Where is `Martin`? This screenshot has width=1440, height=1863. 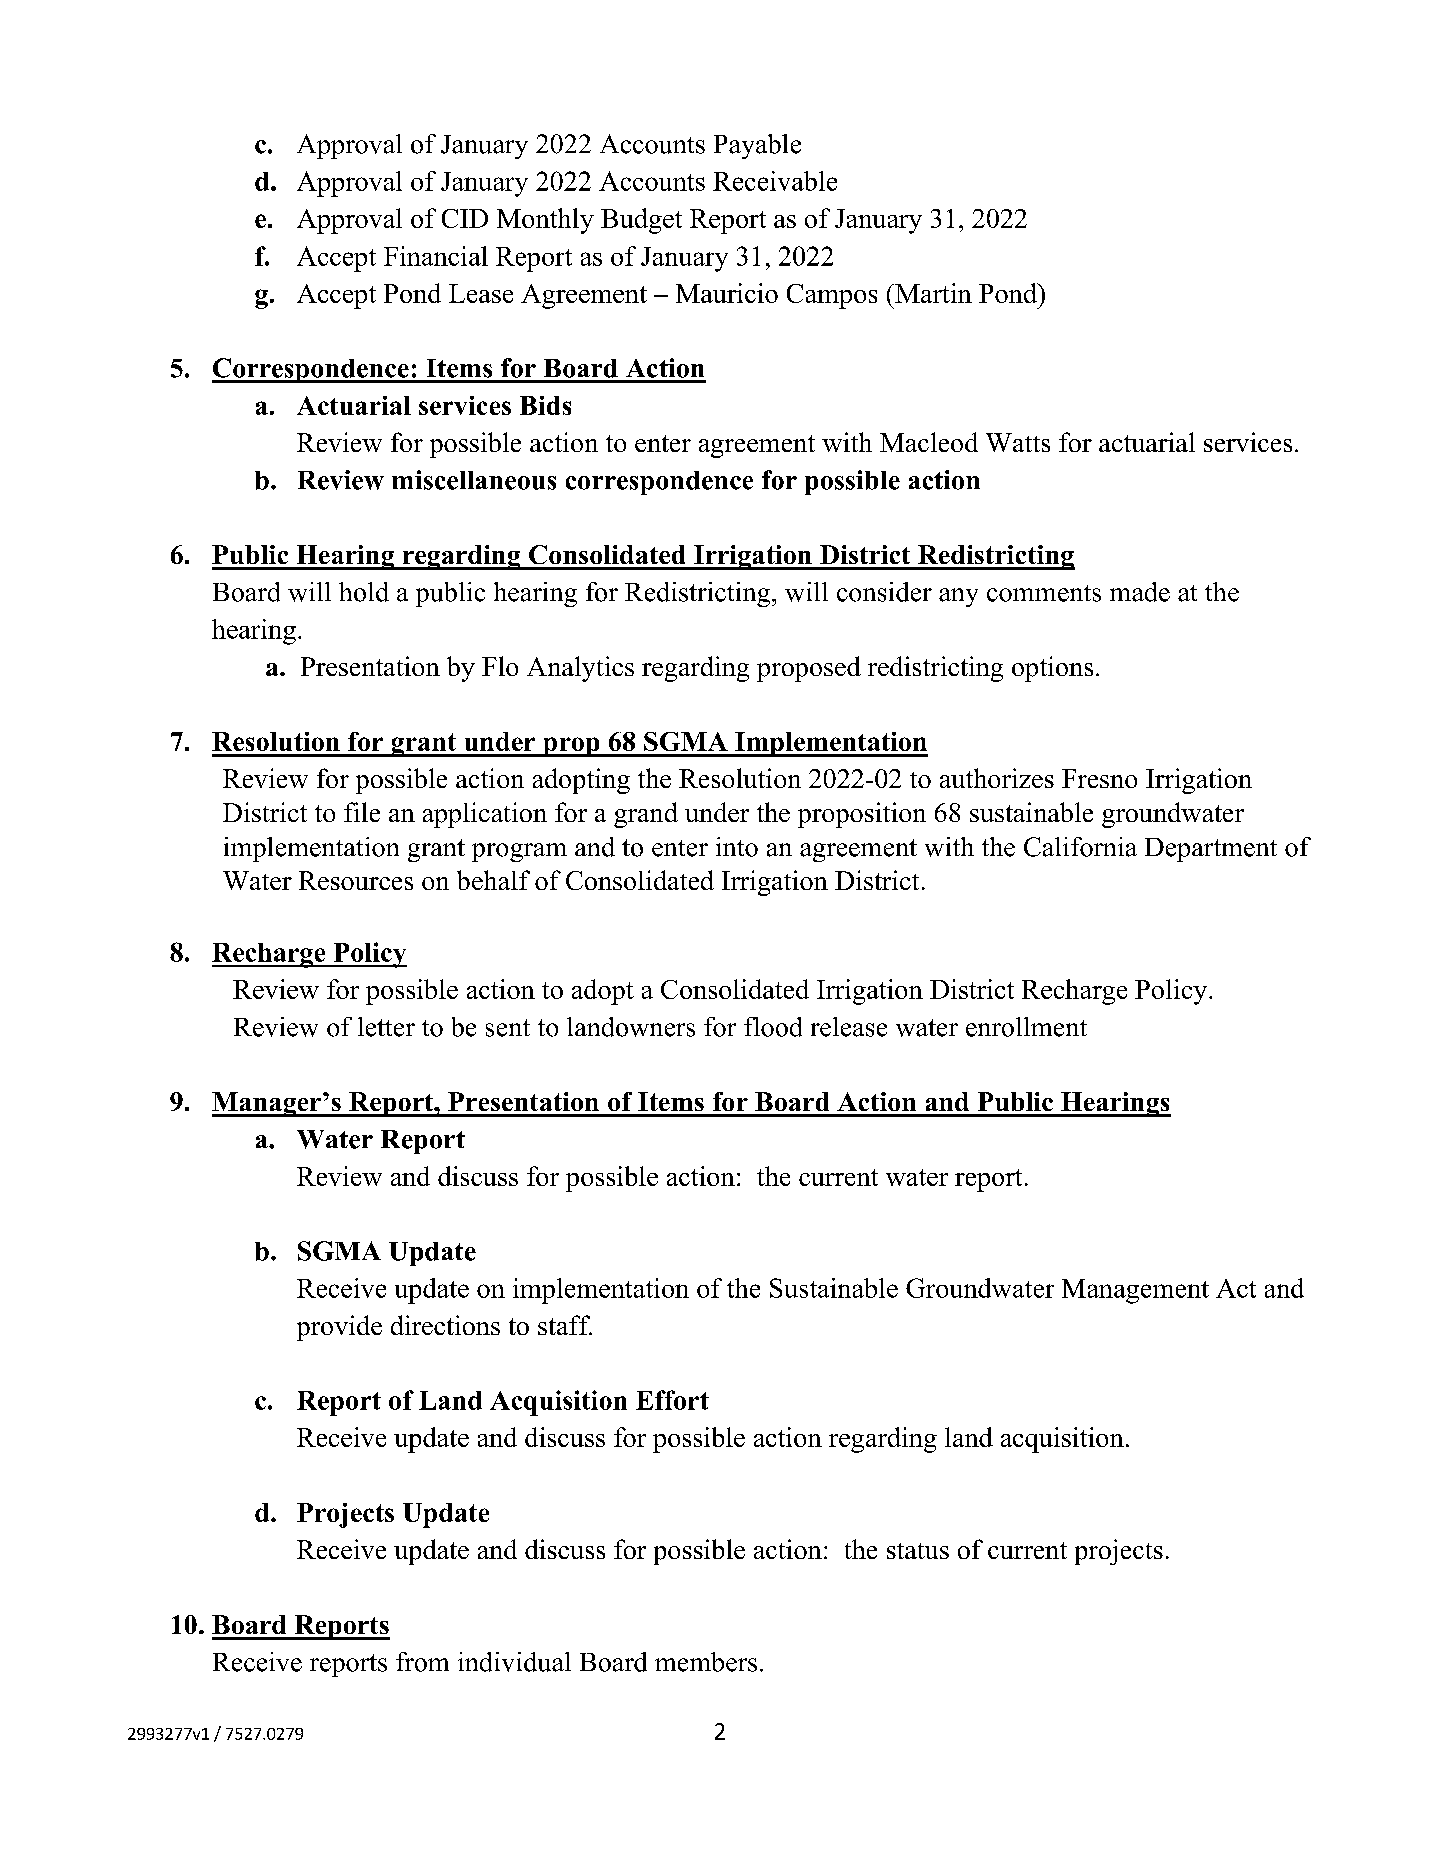 Martin is located at coordinates (932, 293).
